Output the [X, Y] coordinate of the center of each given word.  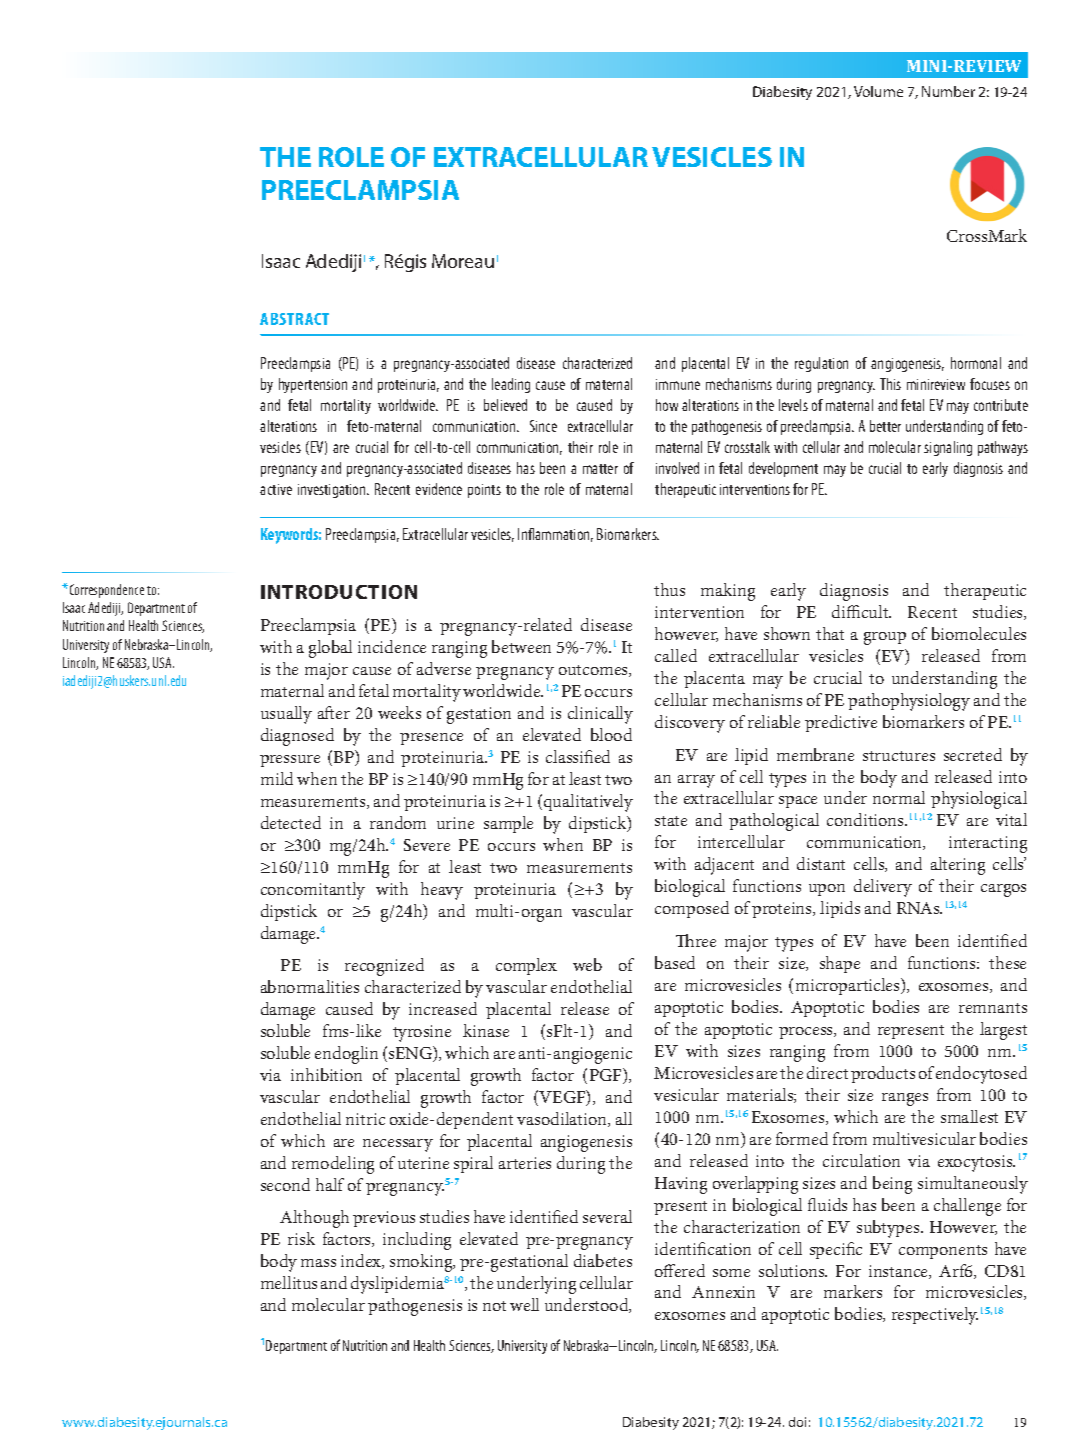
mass [318, 1263]
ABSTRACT [294, 319]
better [885, 426]
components [943, 1252]
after [334, 712]
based [675, 962]
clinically [600, 715]
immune [678, 384]
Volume [878, 91]
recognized [384, 967]
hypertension [313, 385]
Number [948, 91]
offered [680, 1270]
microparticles [849, 986]
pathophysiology [909, 702]
